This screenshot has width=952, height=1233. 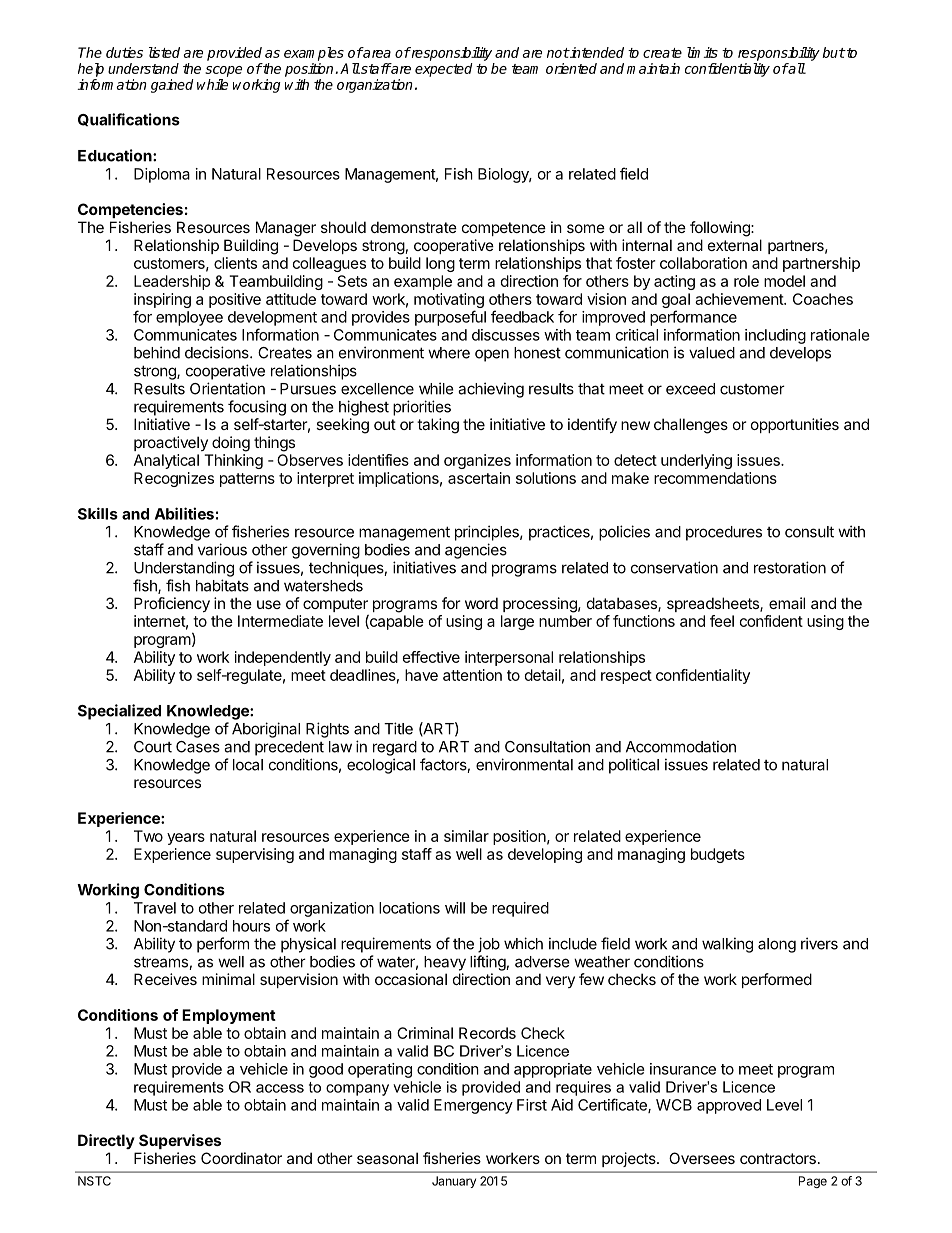 What do you see at coordinates (455, 908) in the screenshot?
I see `will` at bounding box center [455, 908].
